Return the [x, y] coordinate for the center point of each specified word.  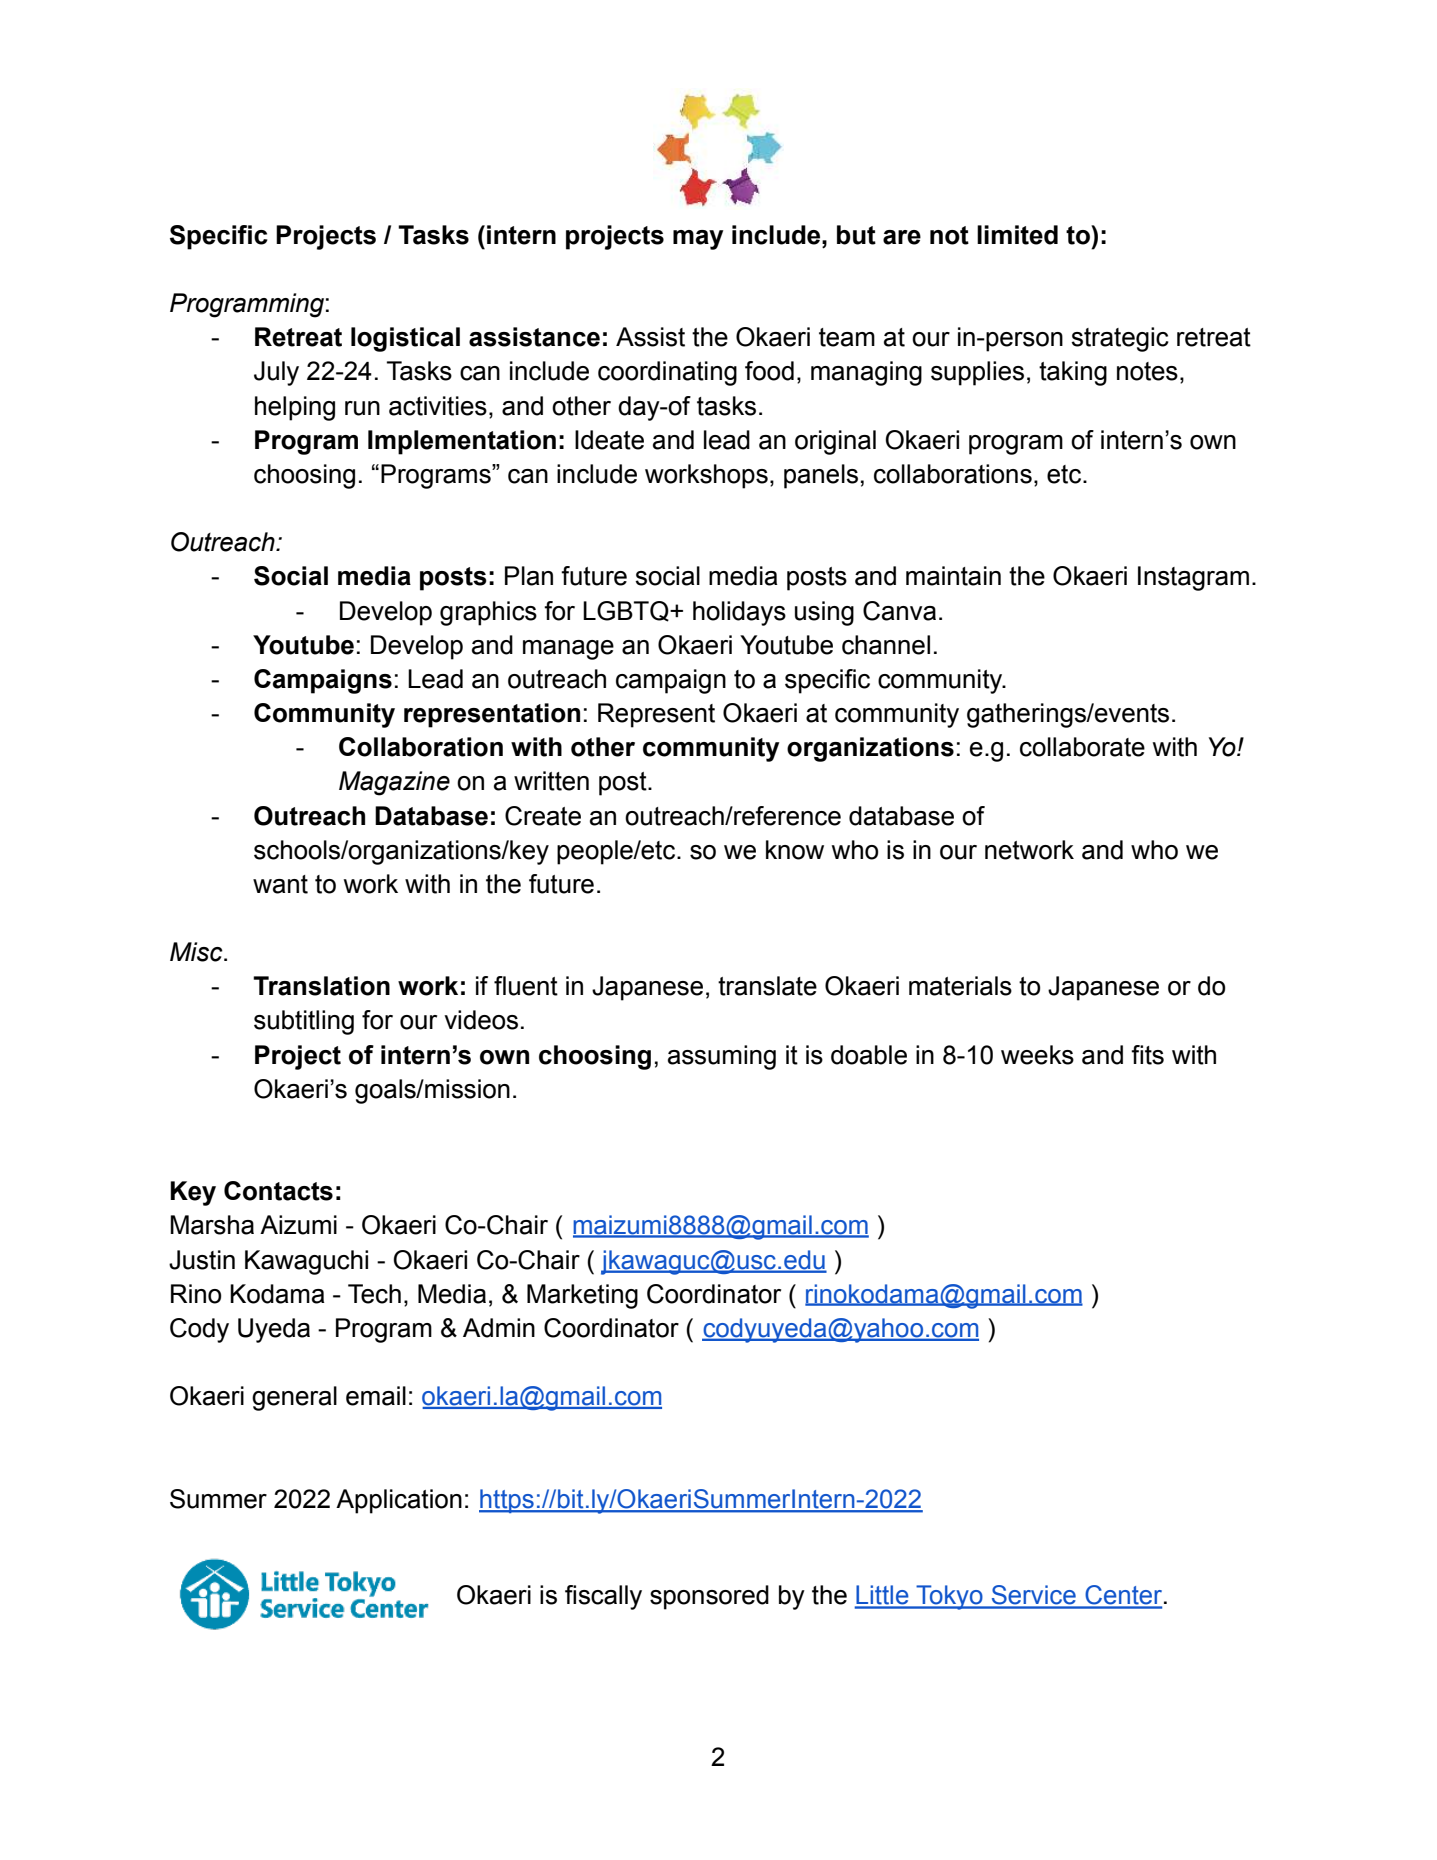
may [698, 240]
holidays [739, 613]
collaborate [1082, 747]
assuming [722, 1057]
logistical [405, 339]
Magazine [394, 783]
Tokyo [949, 1597]
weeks [1037, 1055]
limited [1017, 235]
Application [399, 1501]
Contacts [278, 1191]
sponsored [709, 1597]
